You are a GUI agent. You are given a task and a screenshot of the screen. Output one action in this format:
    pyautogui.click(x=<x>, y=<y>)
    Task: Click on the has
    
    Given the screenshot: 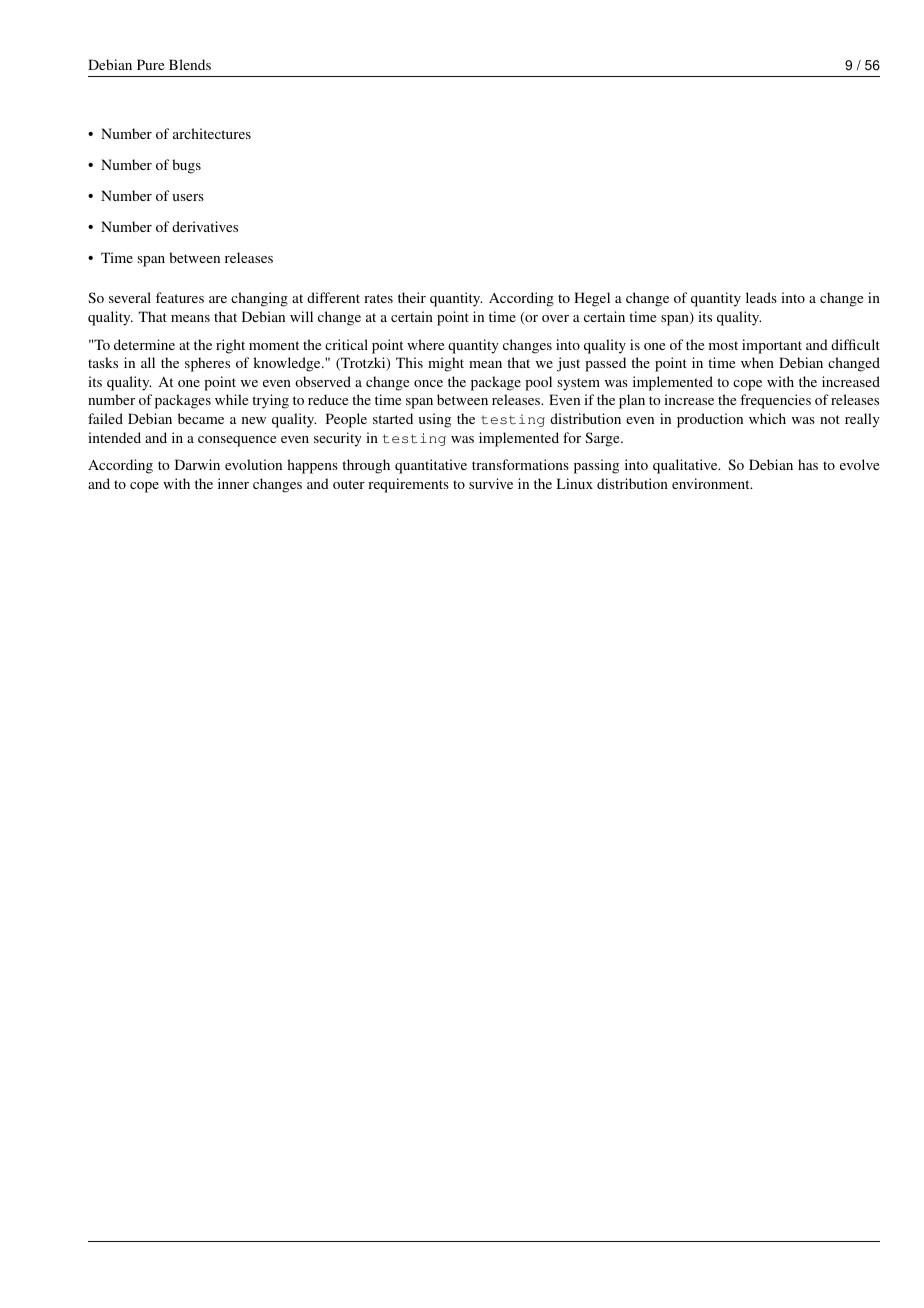 What is the action you would take?
    pyautogui.click(x=808, y=464)
